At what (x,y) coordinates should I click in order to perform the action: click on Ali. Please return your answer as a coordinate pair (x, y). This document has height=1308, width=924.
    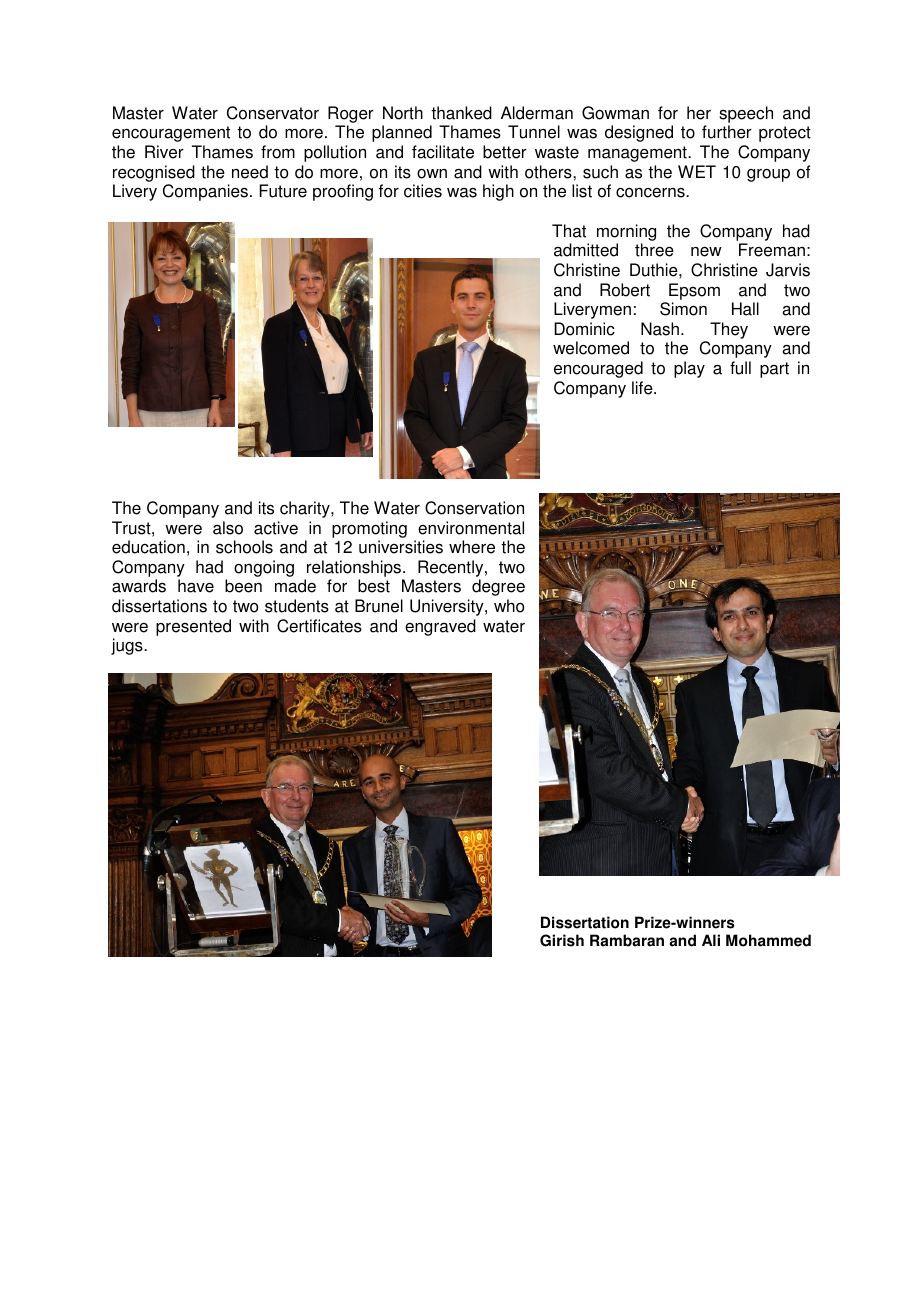
    Looking at the image, I should click on (711, 940).
